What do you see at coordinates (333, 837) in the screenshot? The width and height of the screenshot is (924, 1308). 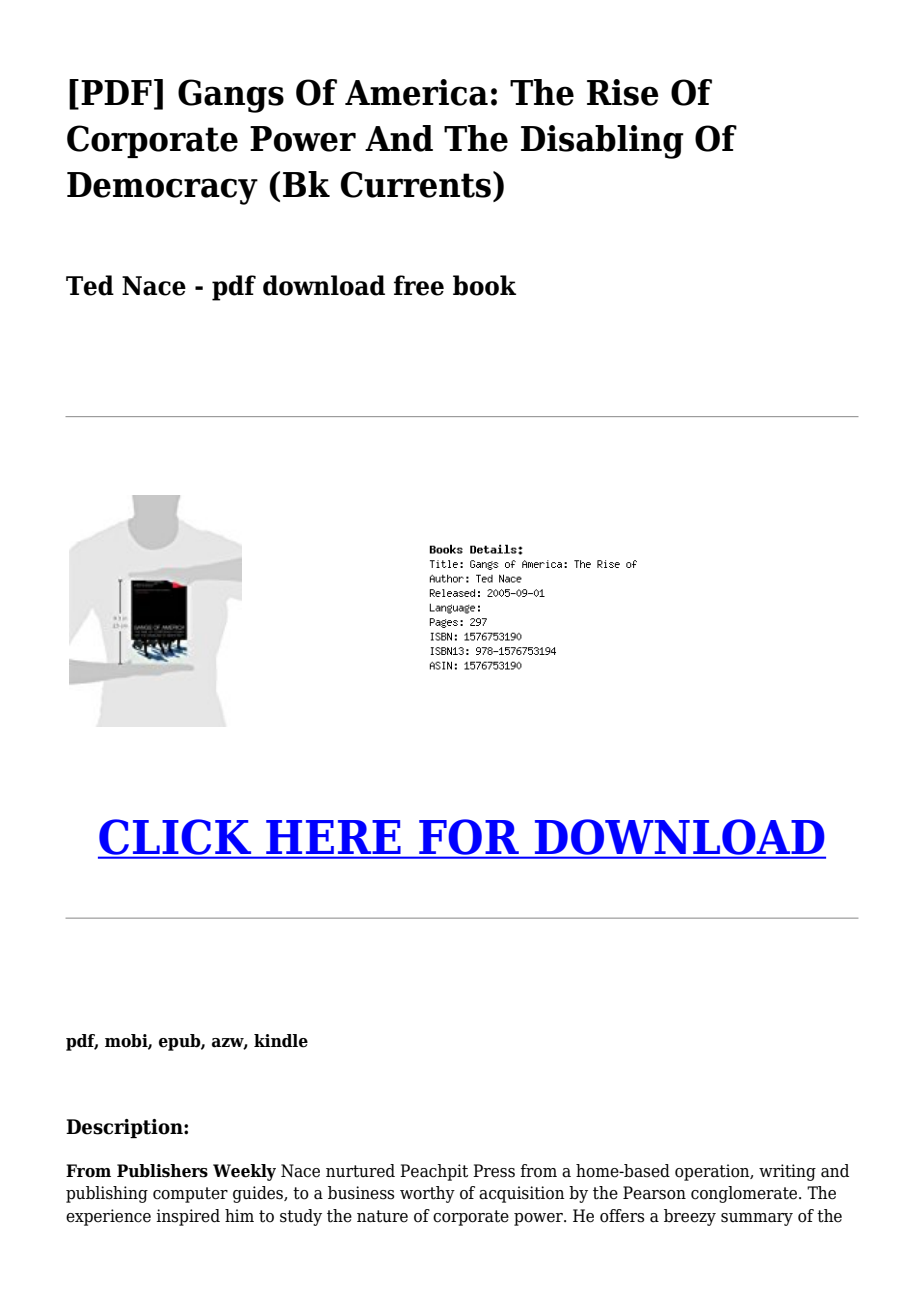 I see `HERE` at bounding box center [333, 837].
